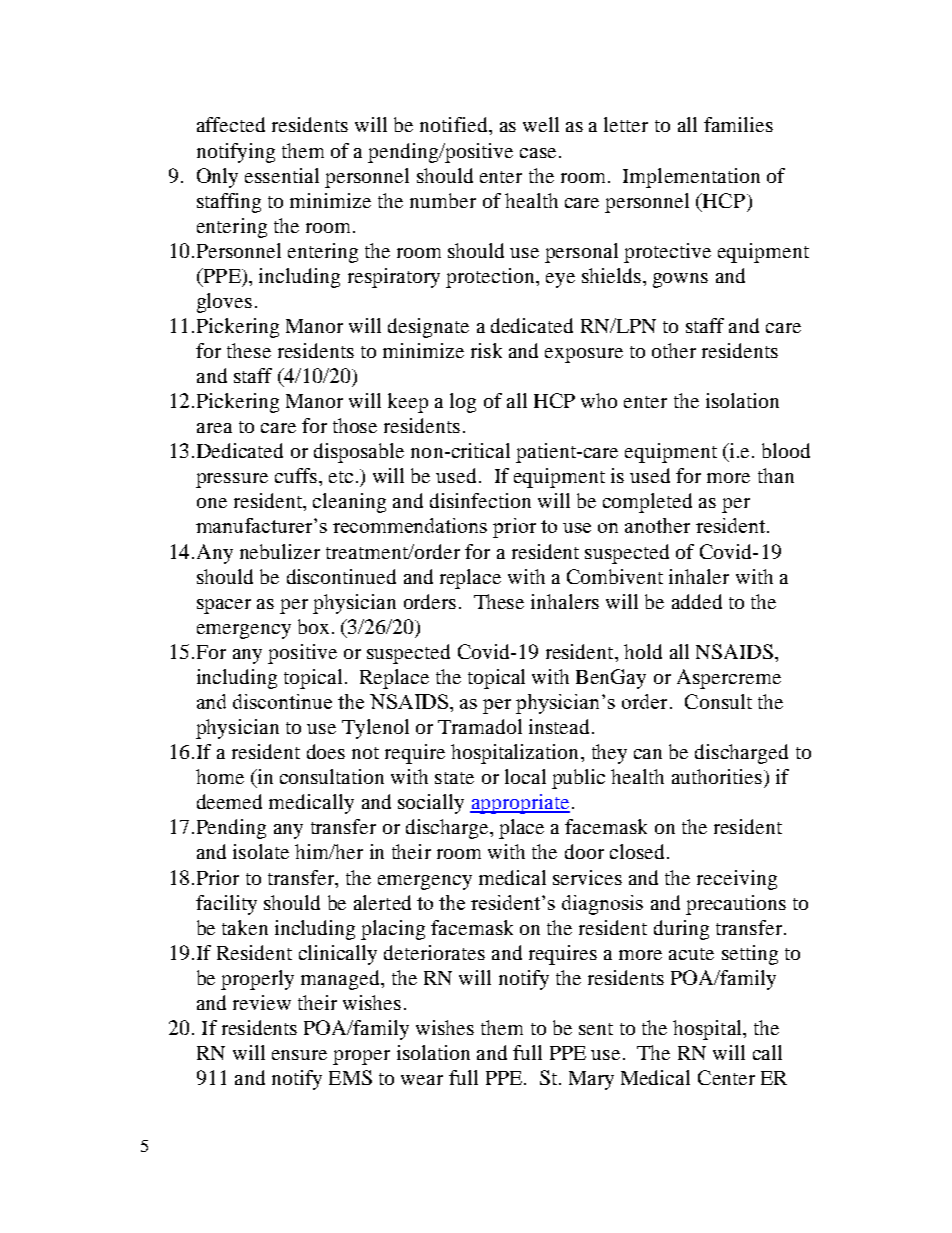 The width and height of the image is (952, 1233). I want to click on case, so click(538, 153).
